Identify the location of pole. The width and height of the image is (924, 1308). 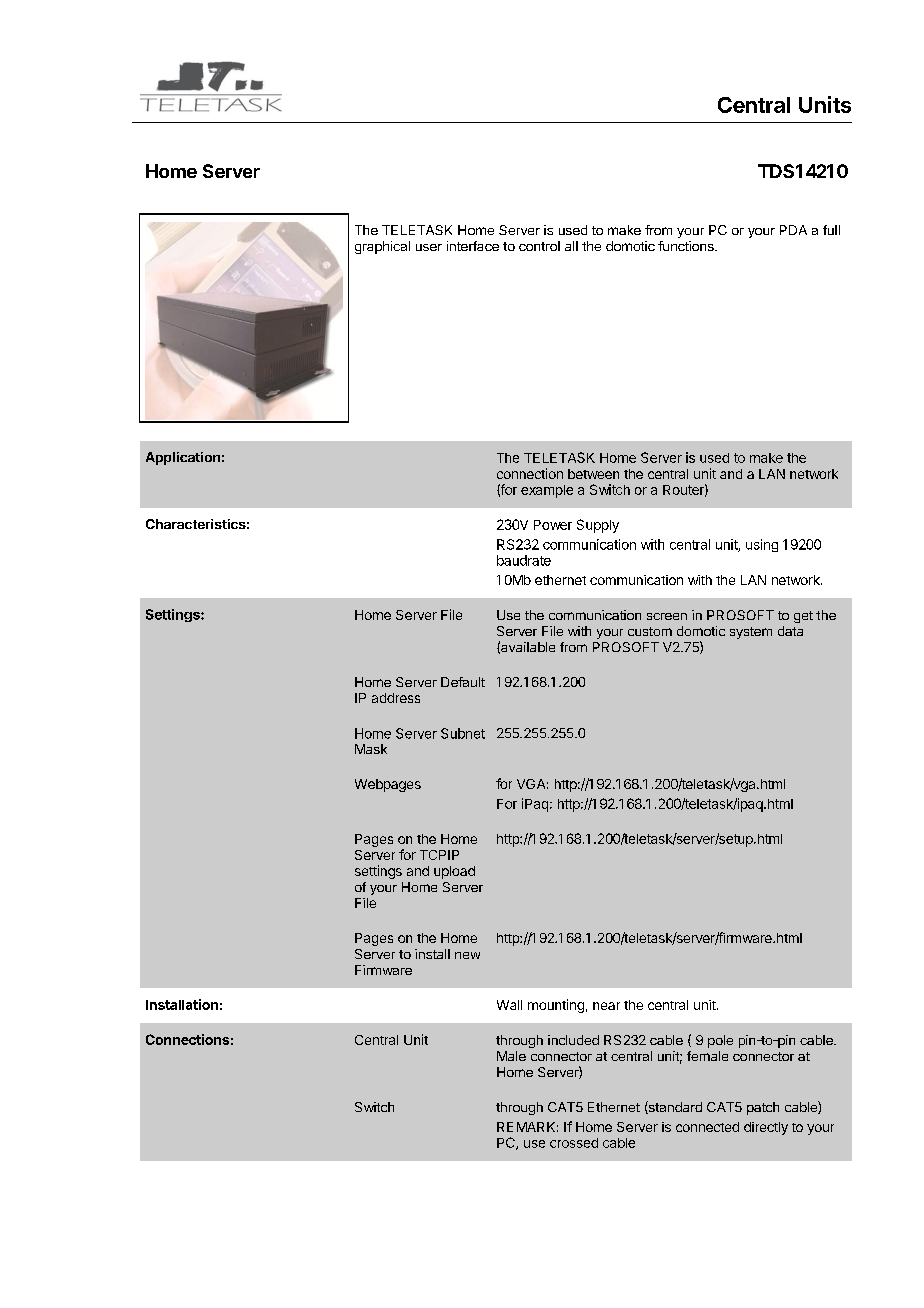
(720, 1041).
